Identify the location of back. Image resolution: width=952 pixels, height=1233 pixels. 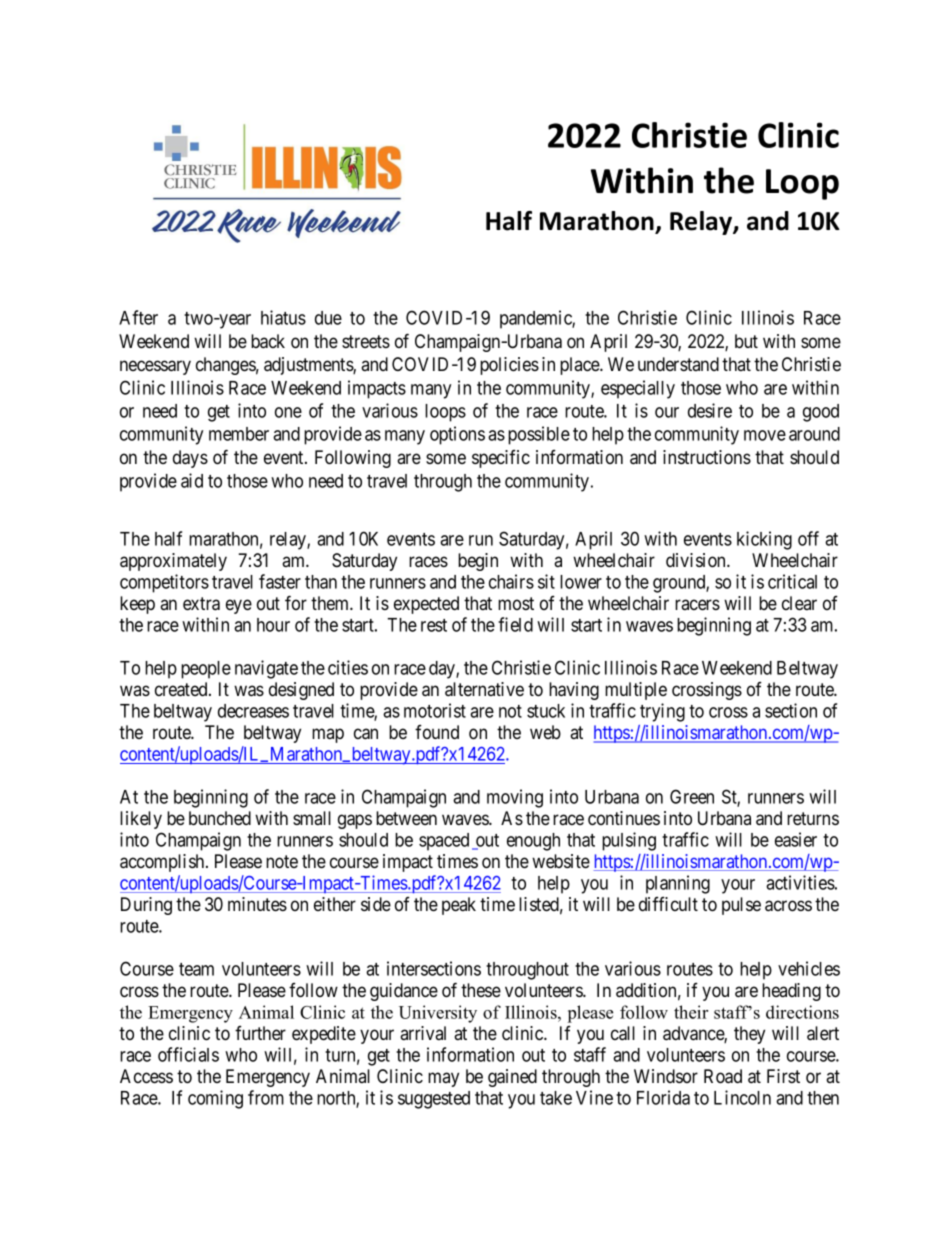
(268, 341).
